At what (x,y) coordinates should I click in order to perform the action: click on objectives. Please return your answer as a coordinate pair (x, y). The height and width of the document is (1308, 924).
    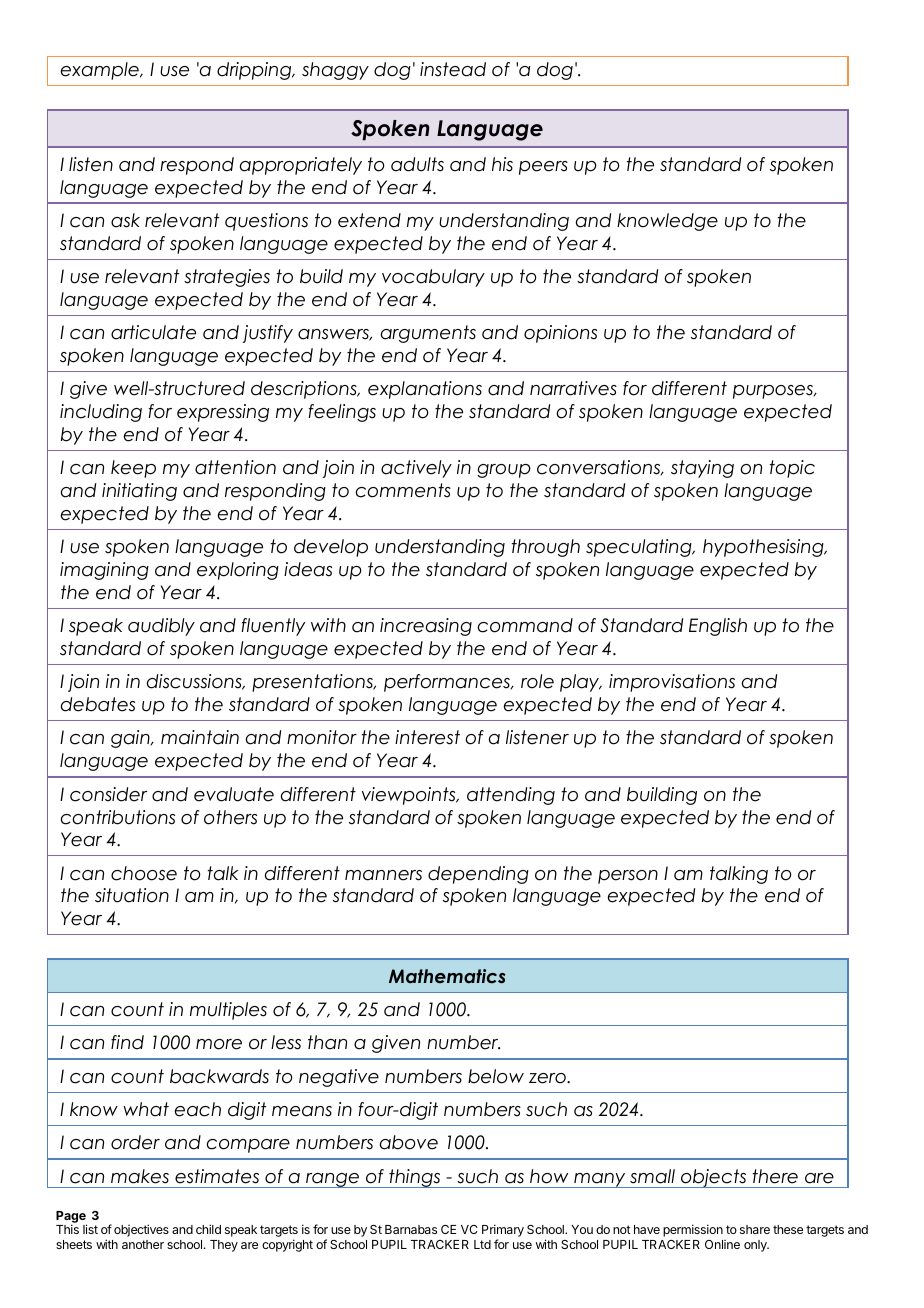
    Looking at the image, I should click on (141, 1230).
